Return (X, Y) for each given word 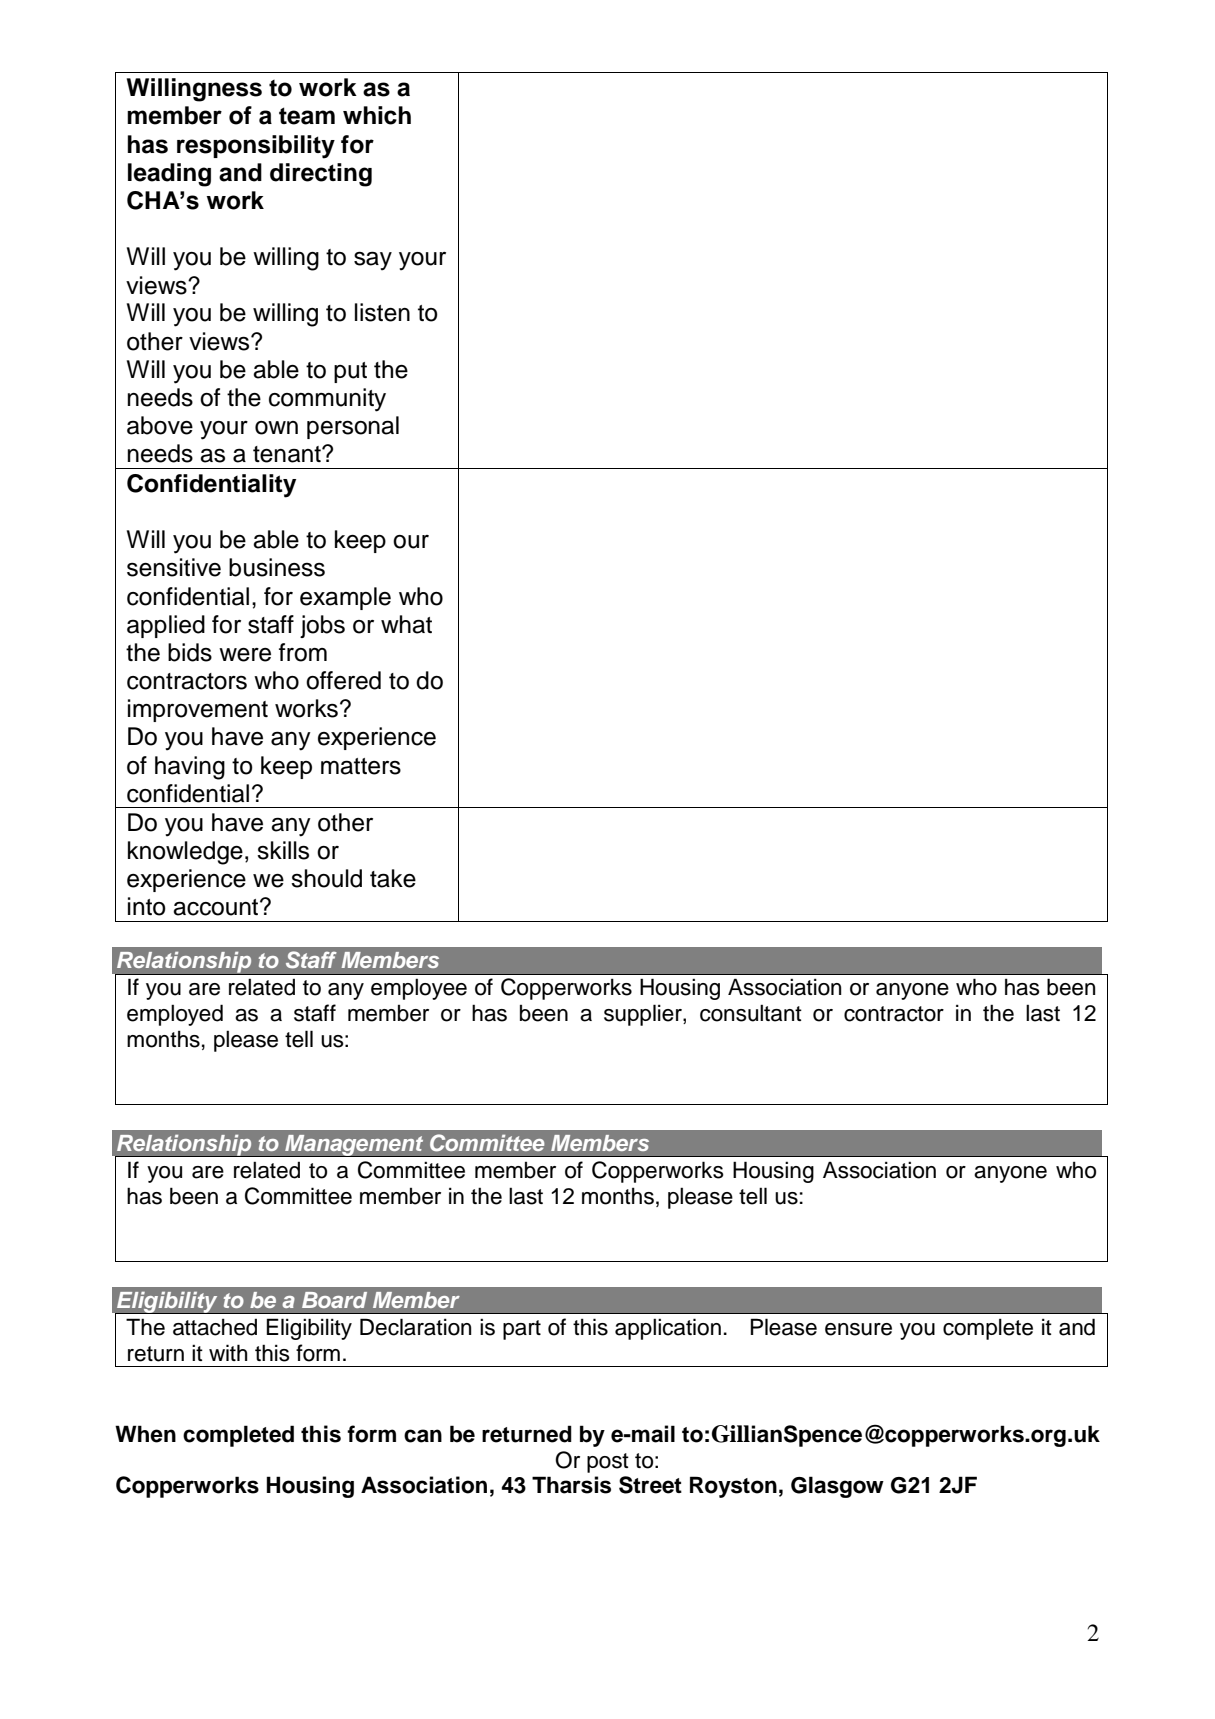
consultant (751, 1013)
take (393, 878)
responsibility (256, 147)
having (190, 768)
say (373, 261)
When (145, 1434)
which (377, 115)
